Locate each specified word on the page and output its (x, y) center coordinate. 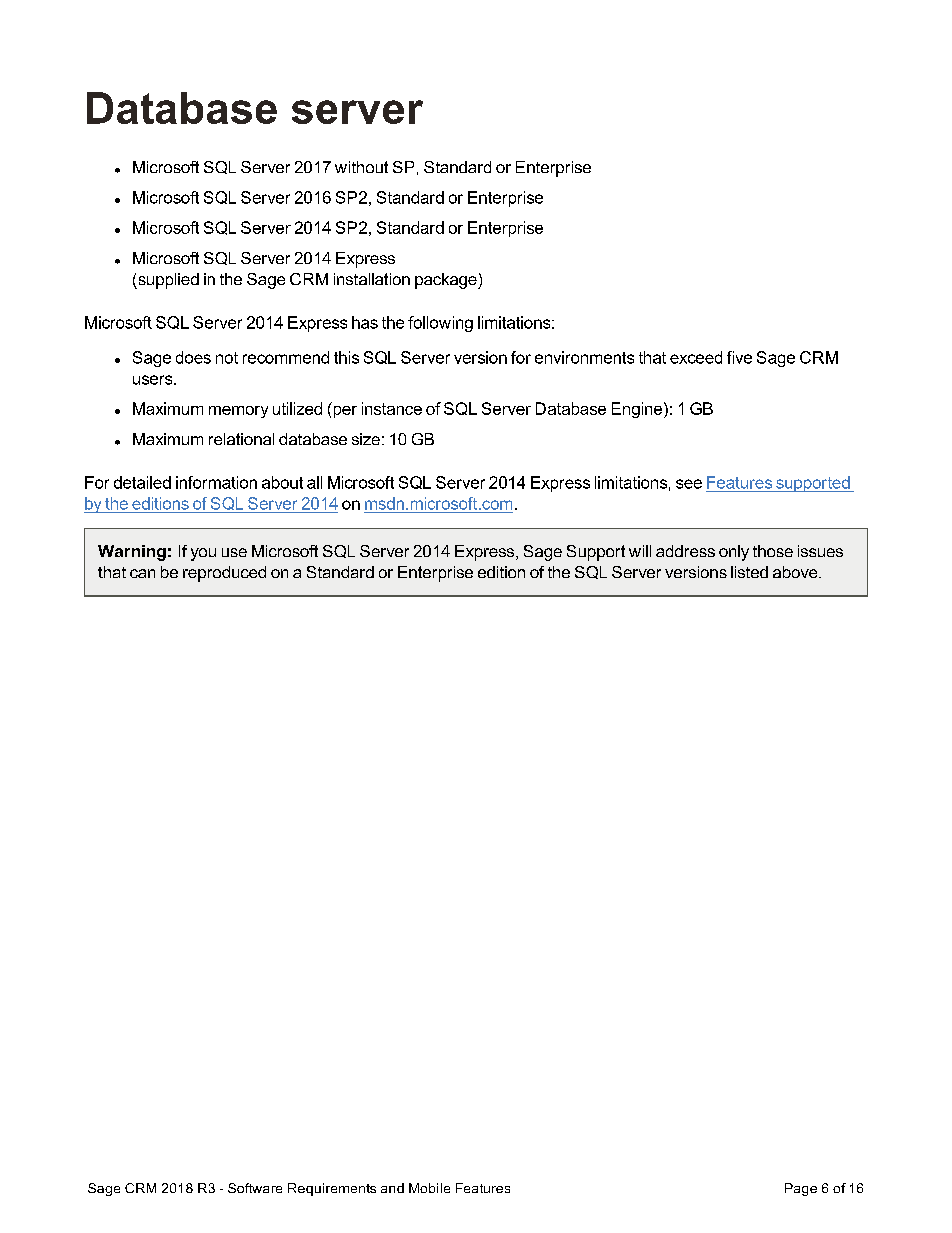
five (739, 357)
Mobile (429, 1188)
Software (255, 1188)
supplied (167, 281)
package (447, 281)
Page (801, 1189)
